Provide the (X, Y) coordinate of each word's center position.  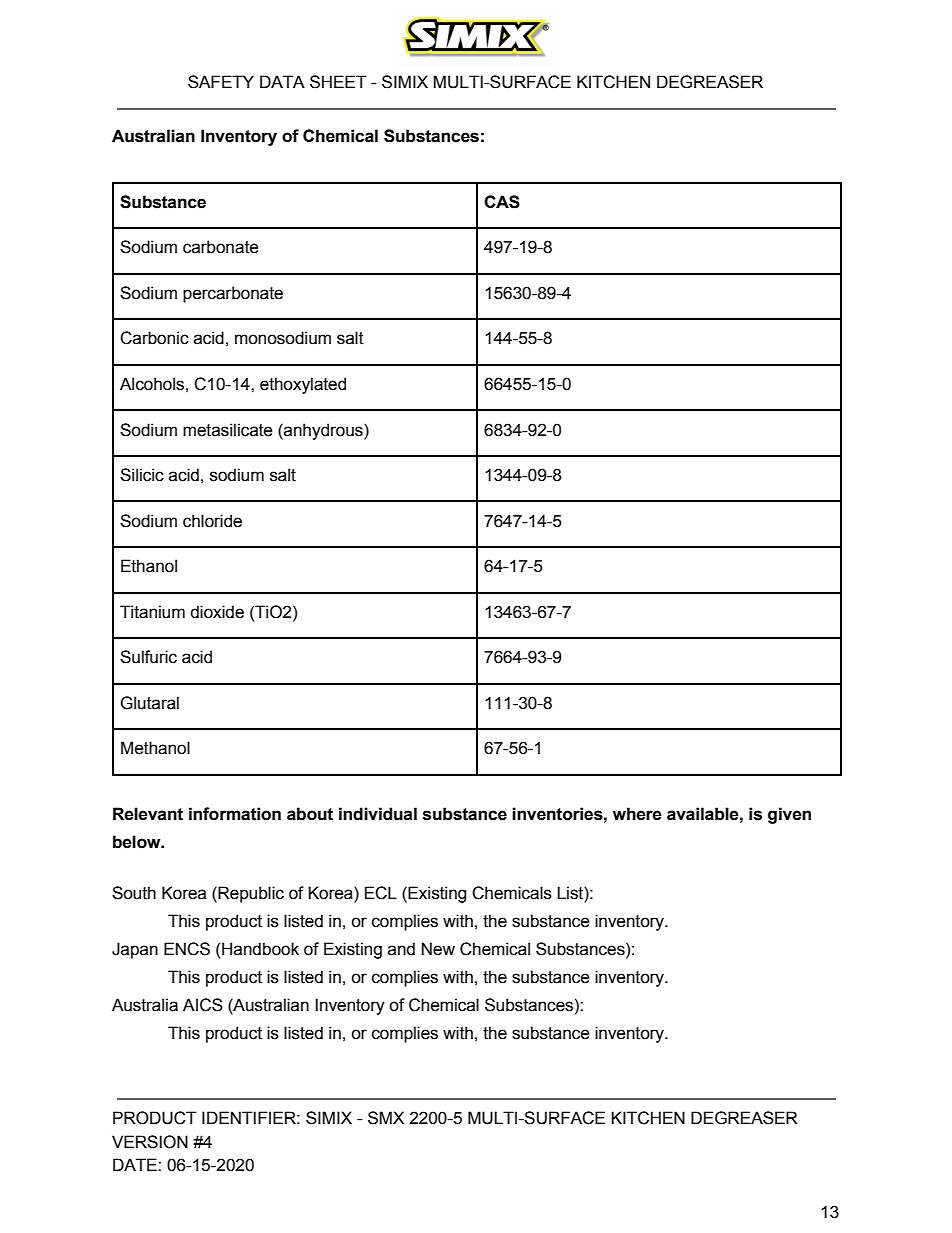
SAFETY (221, 82)
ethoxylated (303, 385)
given (789, 815)
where (637, 814)
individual (378, 814)
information (235, 814)
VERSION (150, 1142)
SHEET (338, 82)
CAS (502, 202)
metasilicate (228, 430)
